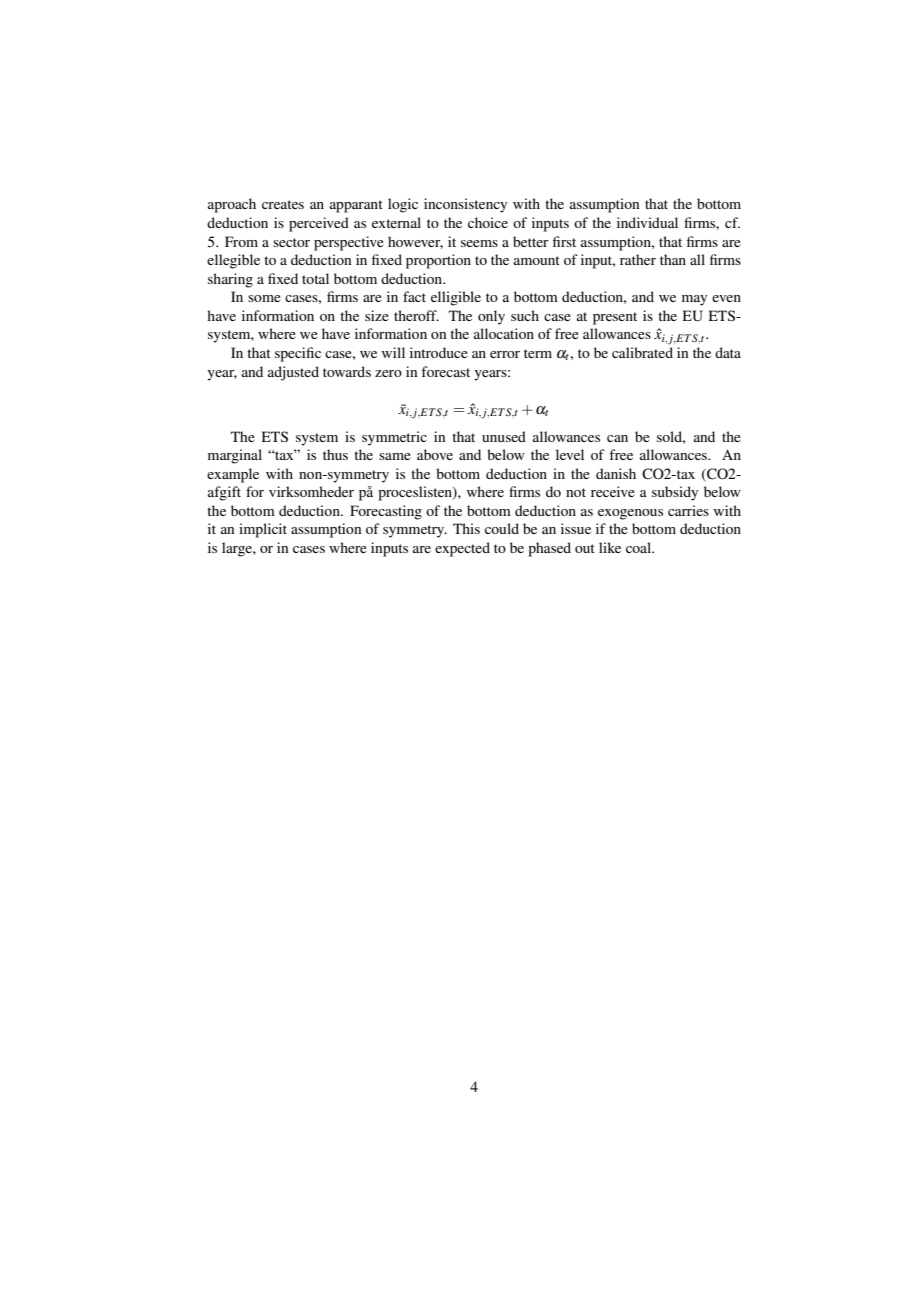  I want to click on choice, so click(488, 222).
